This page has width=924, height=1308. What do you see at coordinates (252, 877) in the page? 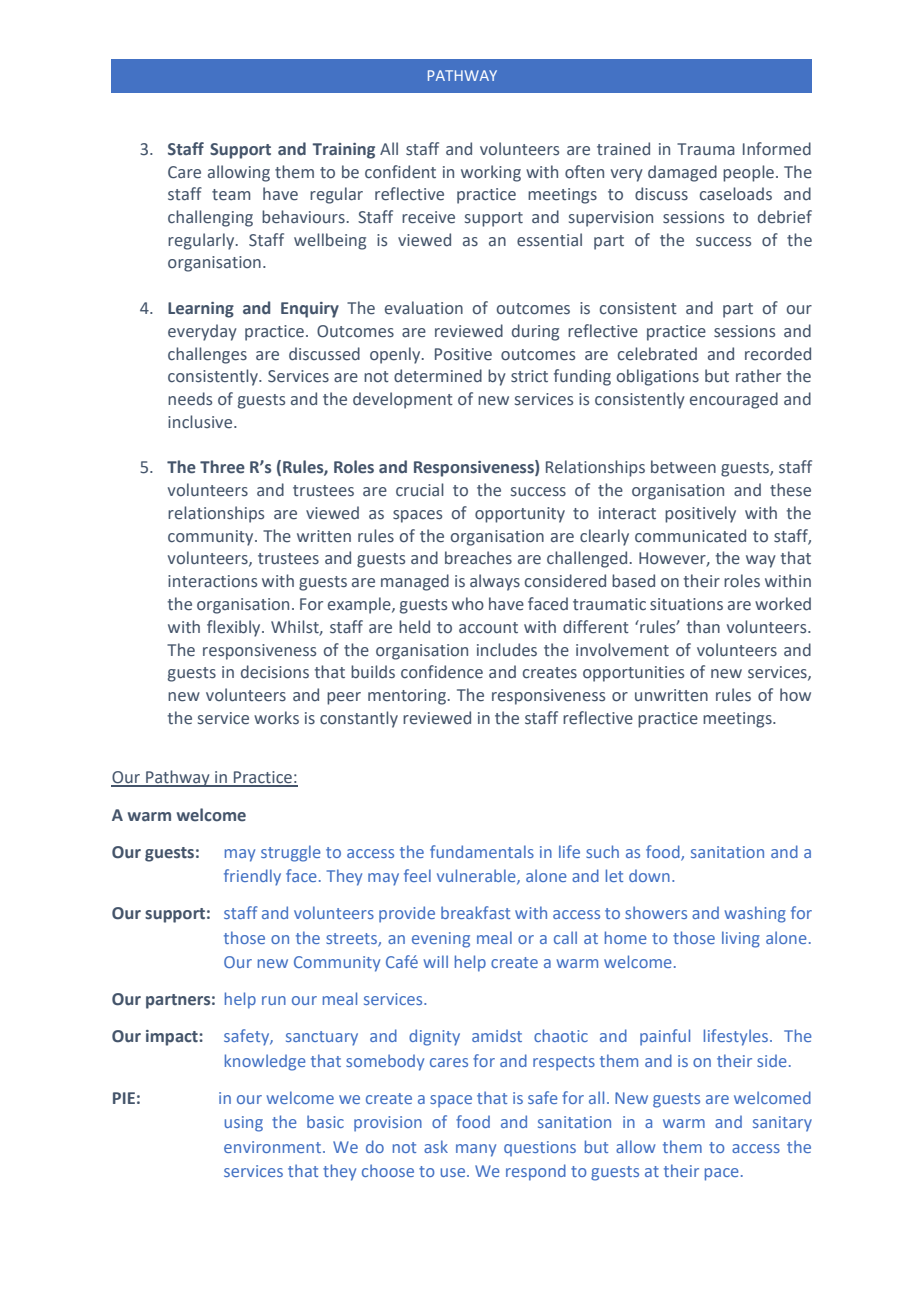
I see `friendly` at bounding box center [252, 877].
